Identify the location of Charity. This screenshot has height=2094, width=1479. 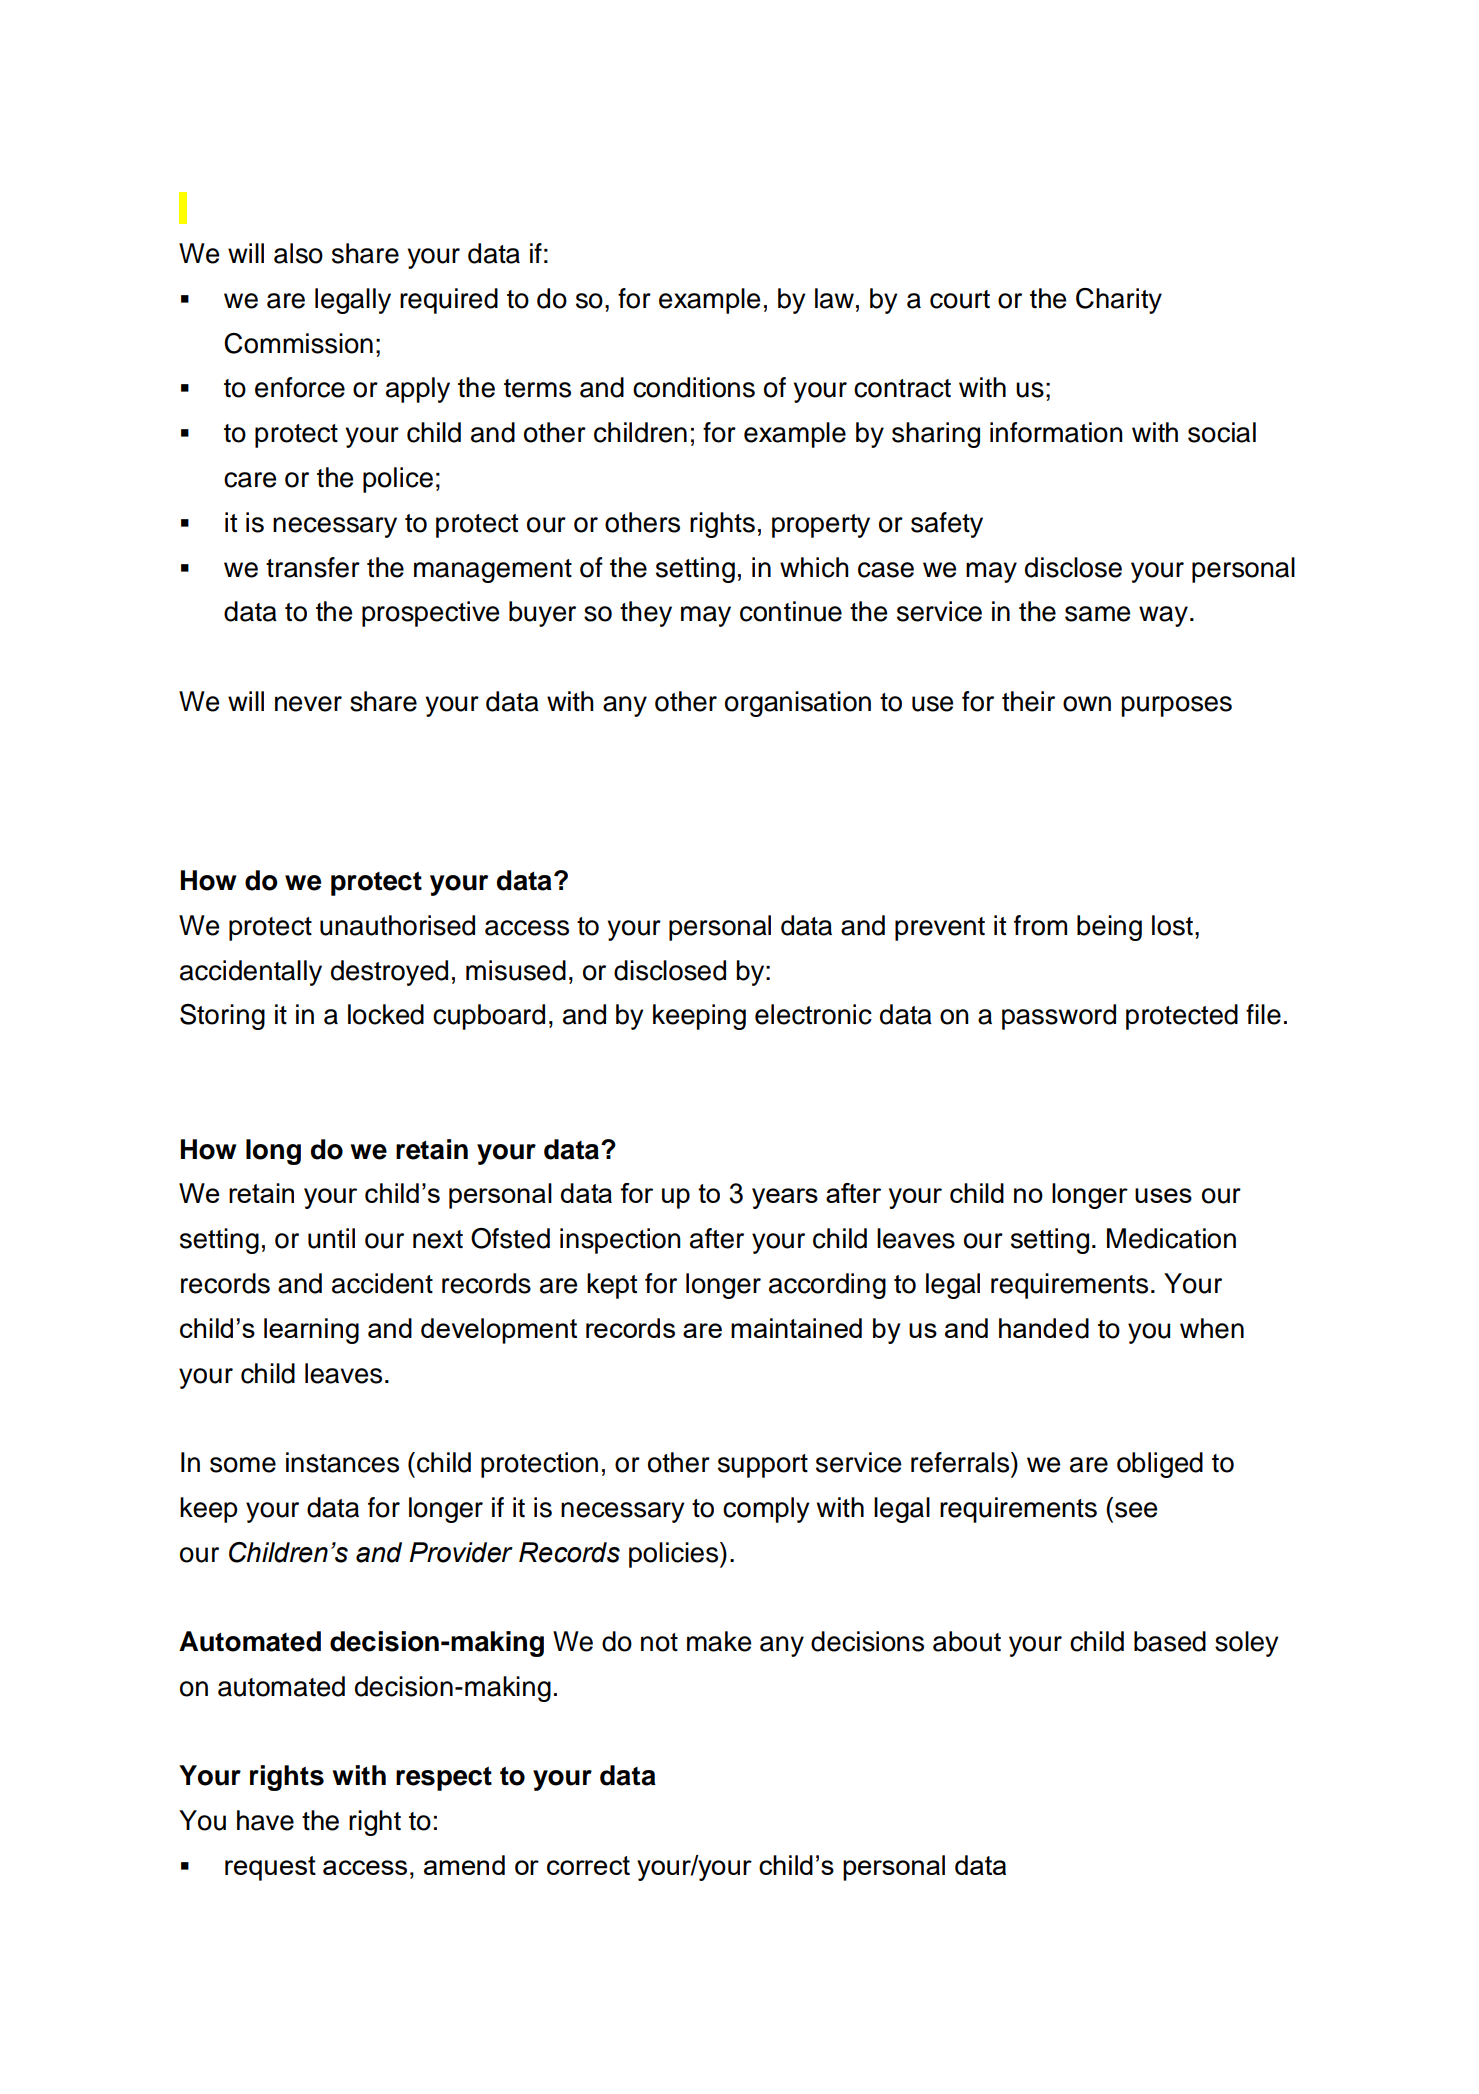
(1119, 301).
